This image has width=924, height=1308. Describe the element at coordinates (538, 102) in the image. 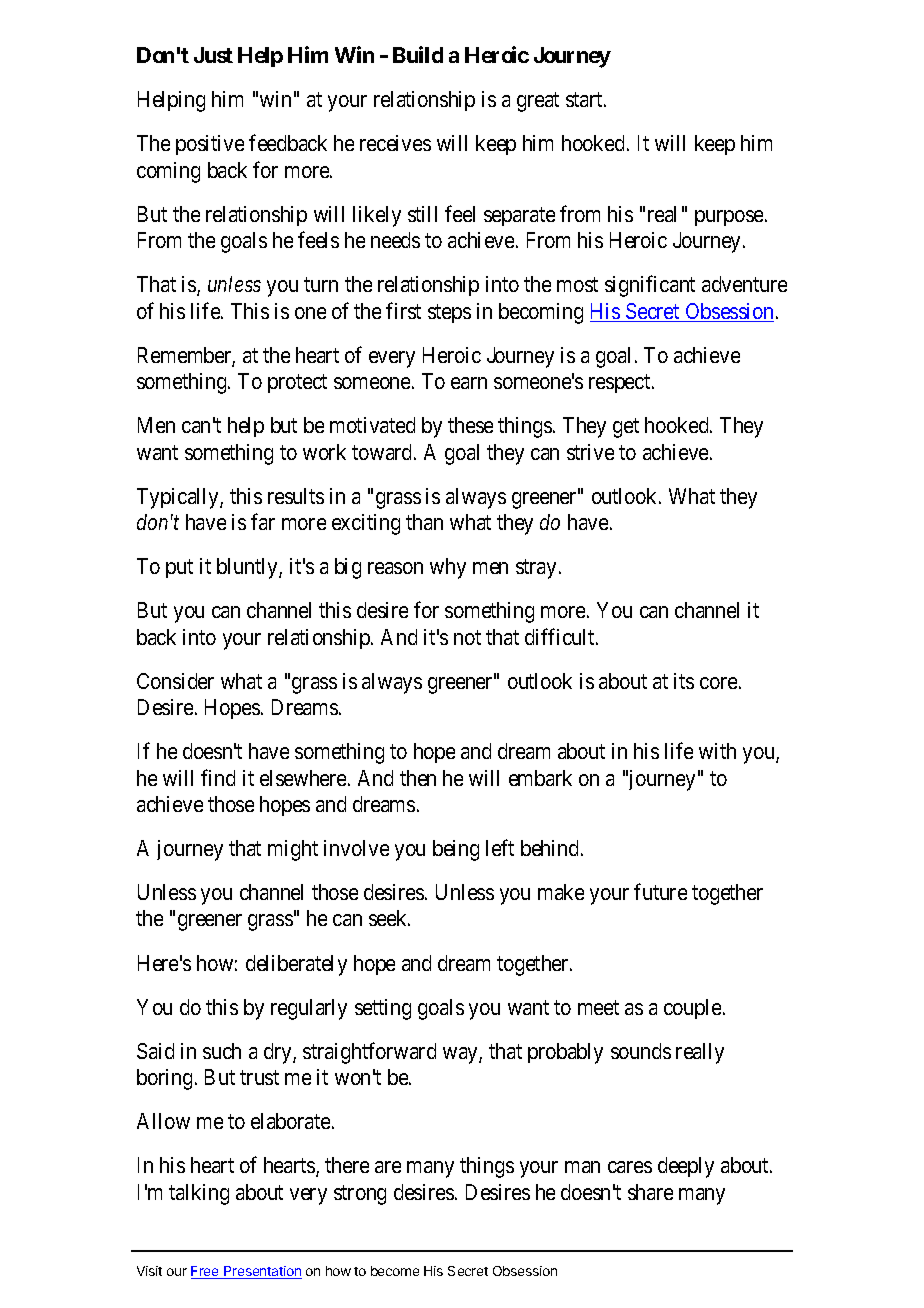

I see `great` at that location.
